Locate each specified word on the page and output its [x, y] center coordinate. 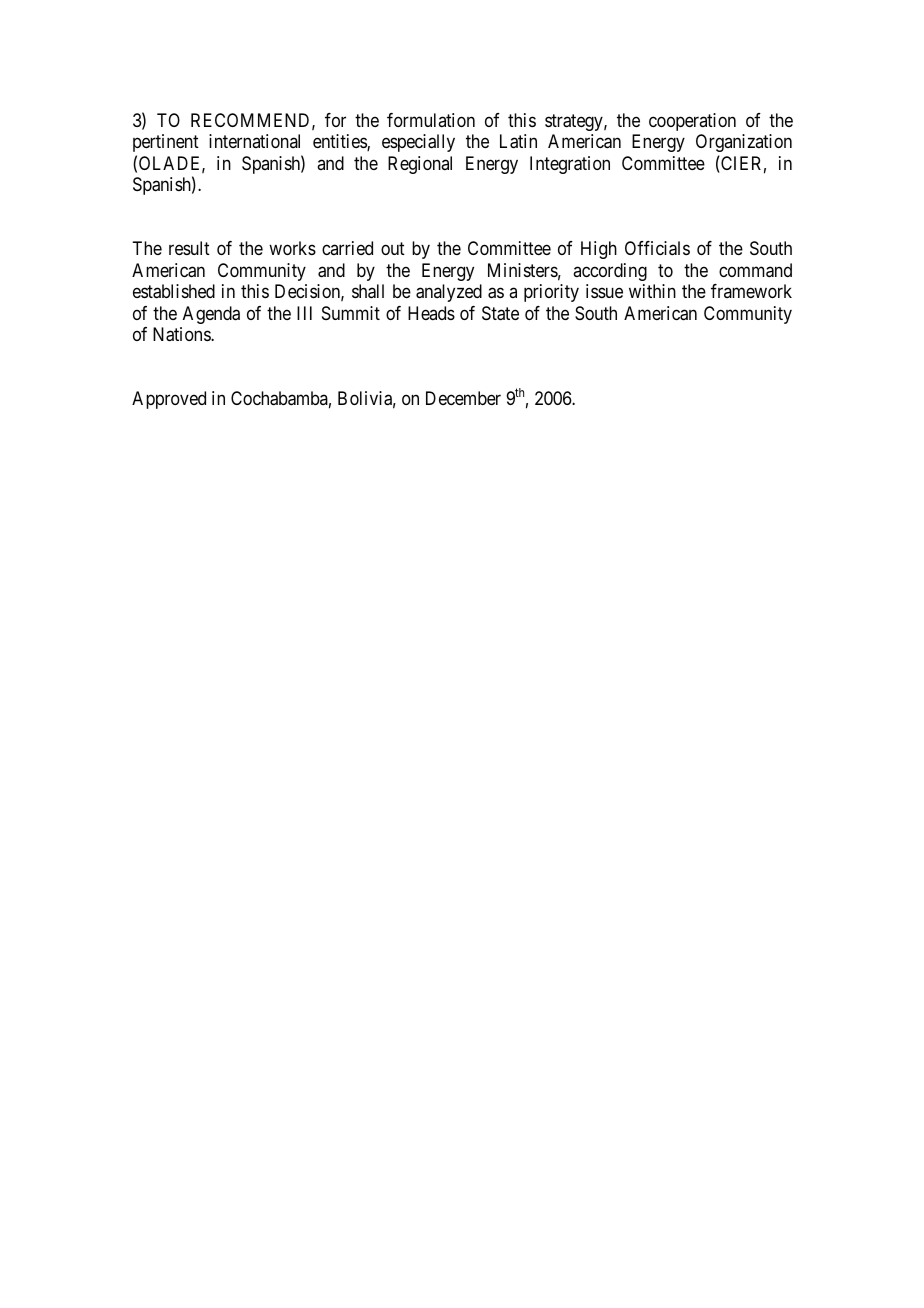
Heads [431, 313]
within [652, 291]
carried [347, 248]
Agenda [211, 315]
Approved [169, 400]
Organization [744, 143]
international [254, 141]
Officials [657, 248]
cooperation [692, 122]
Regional [420, 165]
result [189, 248]
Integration [570, 165]
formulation [431, 120]
